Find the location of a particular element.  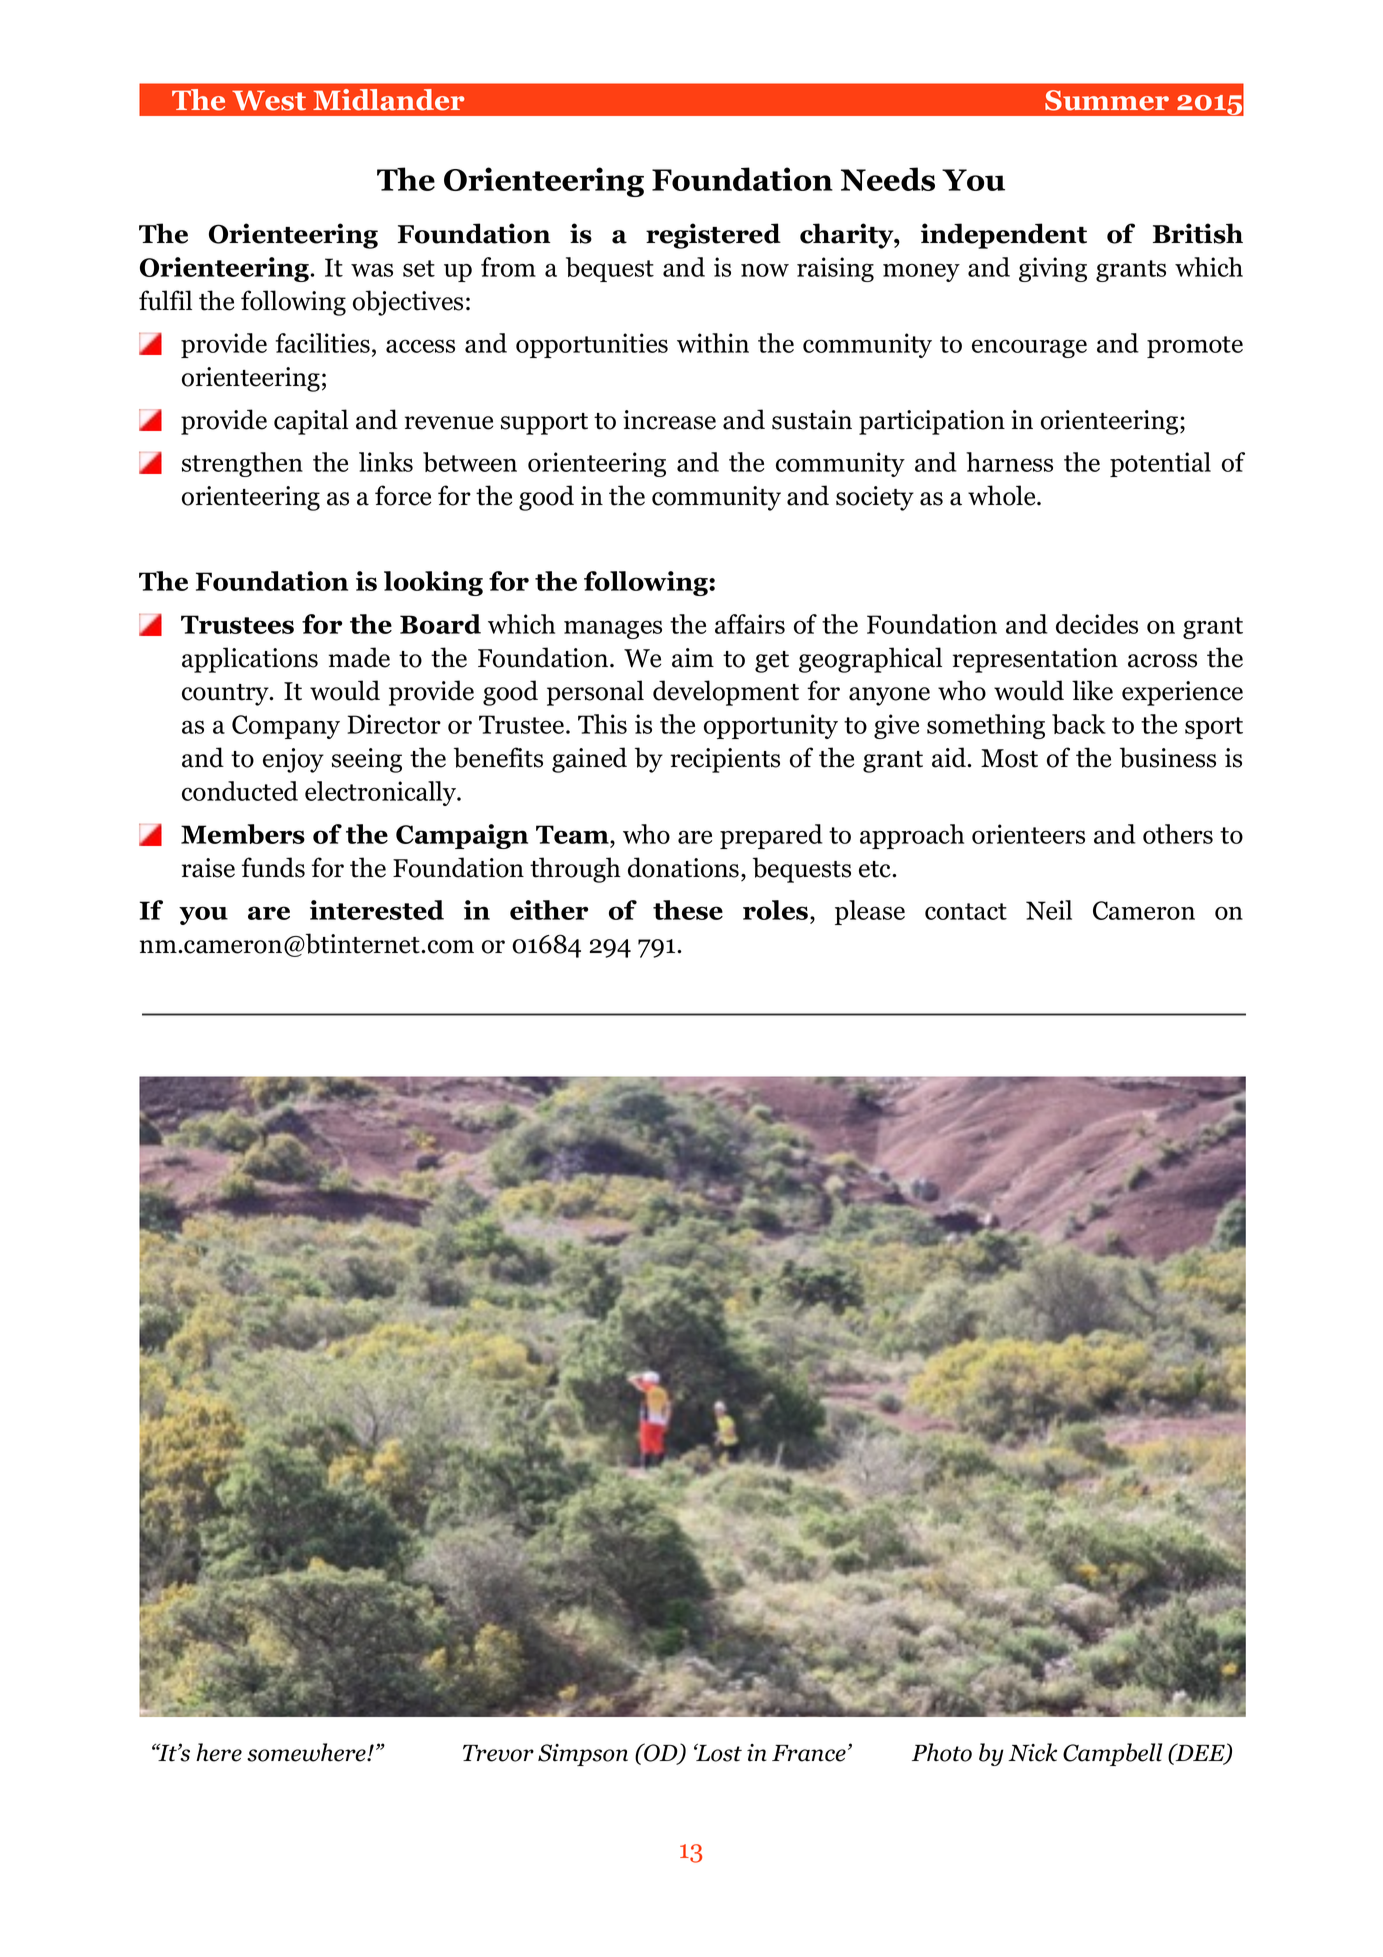

these is located at coordinates (688, 910).
